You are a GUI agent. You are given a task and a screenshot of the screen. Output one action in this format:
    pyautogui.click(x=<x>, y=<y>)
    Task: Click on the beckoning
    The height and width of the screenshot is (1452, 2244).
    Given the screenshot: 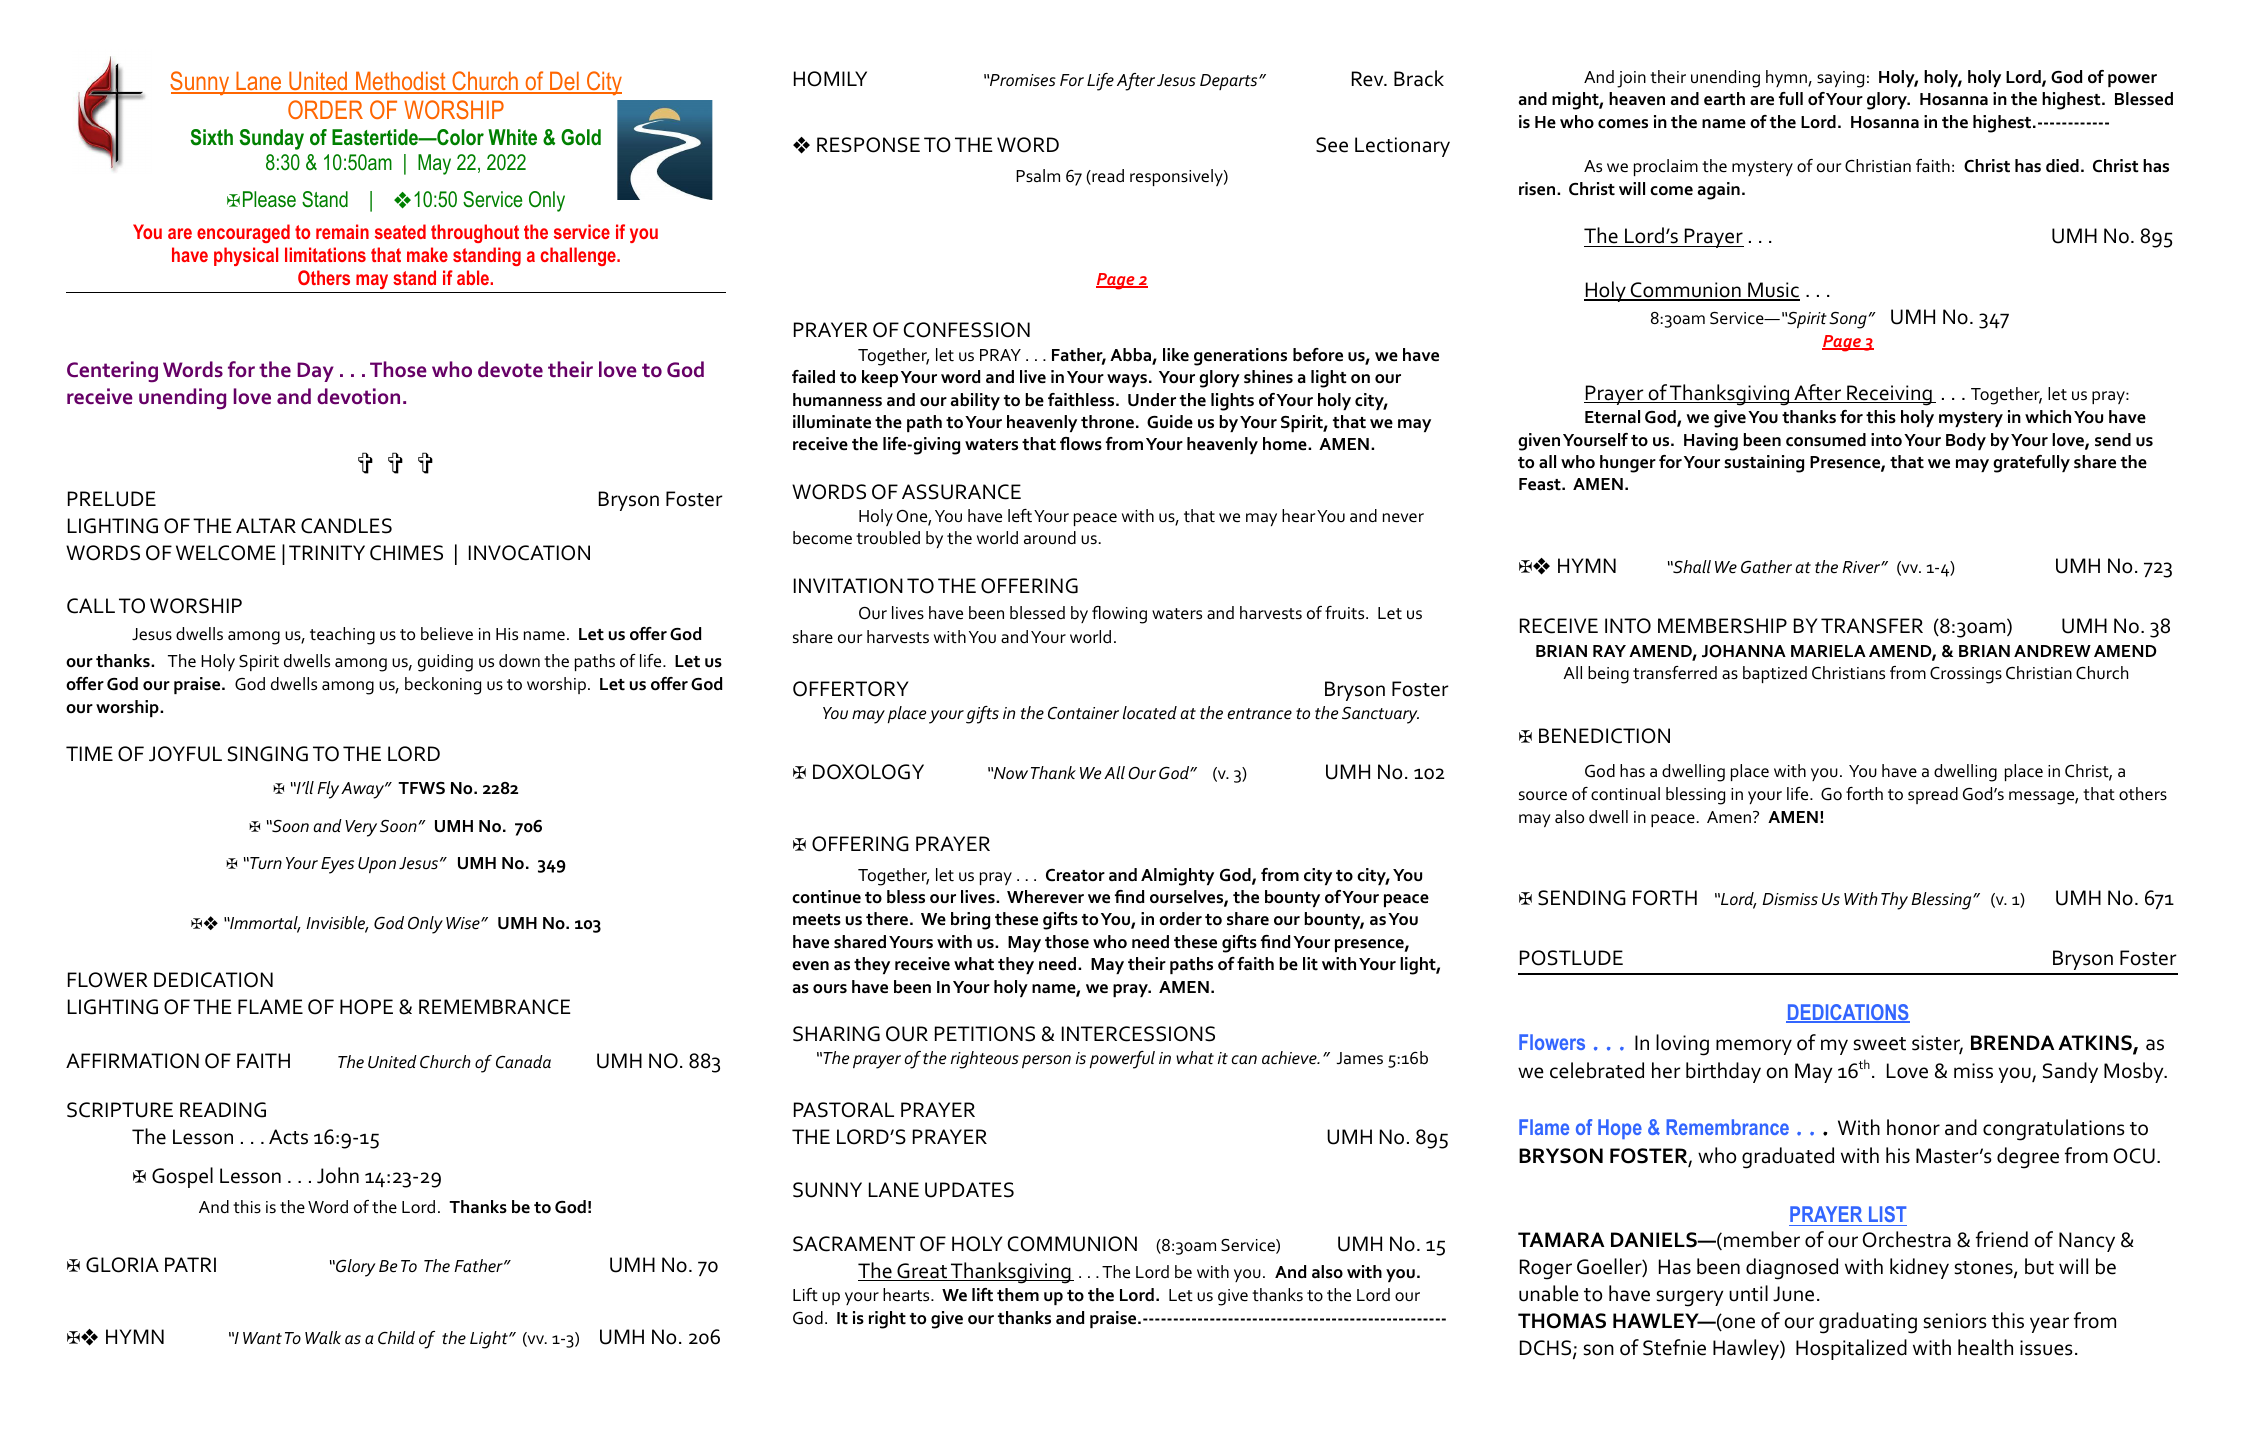 What is the action you would take?
    pyautogui.click(x=443, y=686)
